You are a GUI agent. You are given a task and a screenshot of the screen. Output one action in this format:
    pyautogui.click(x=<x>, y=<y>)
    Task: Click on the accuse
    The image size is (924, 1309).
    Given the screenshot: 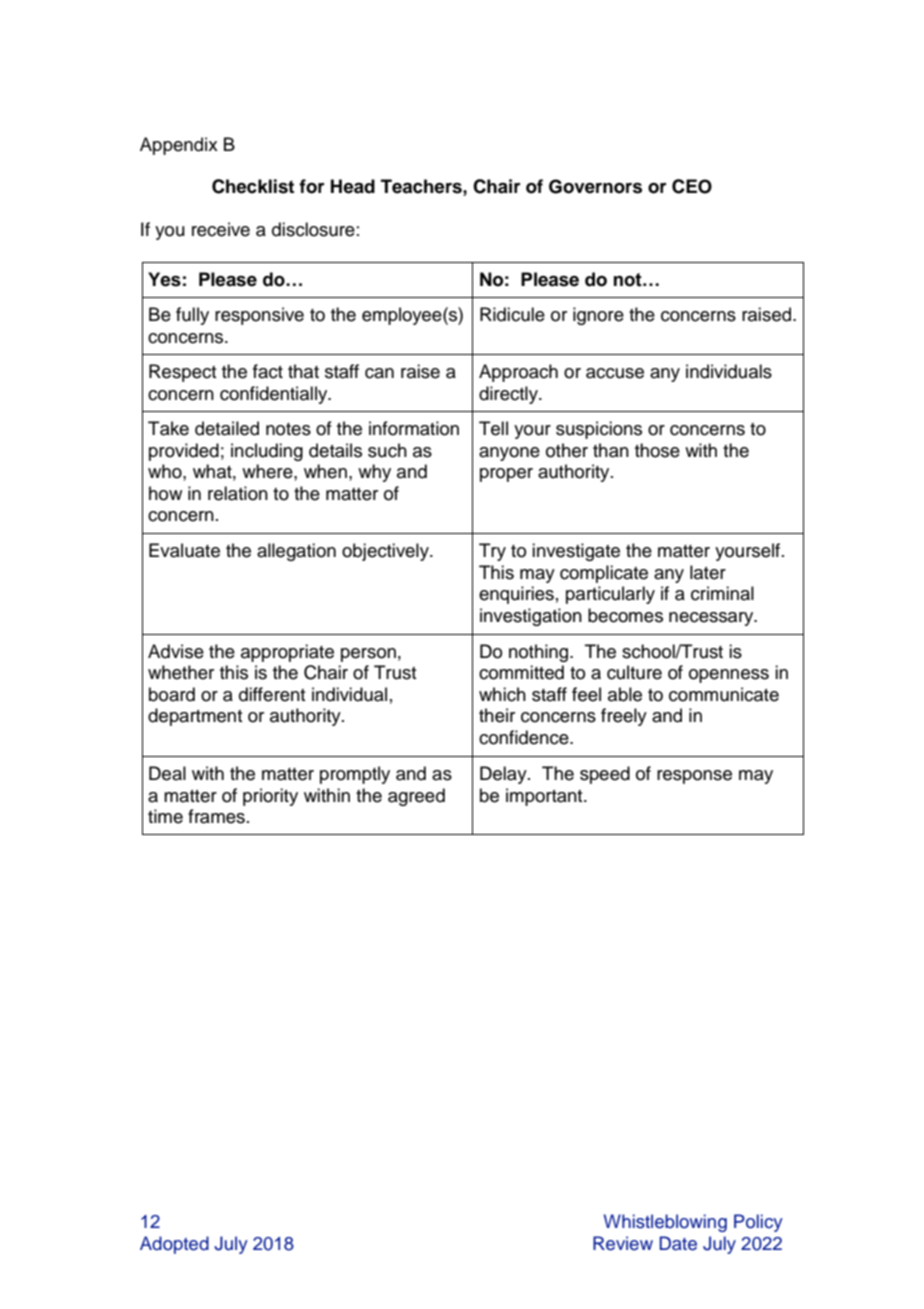 What is the action you would take?
    pyautogui.click(x=615, y=373)
